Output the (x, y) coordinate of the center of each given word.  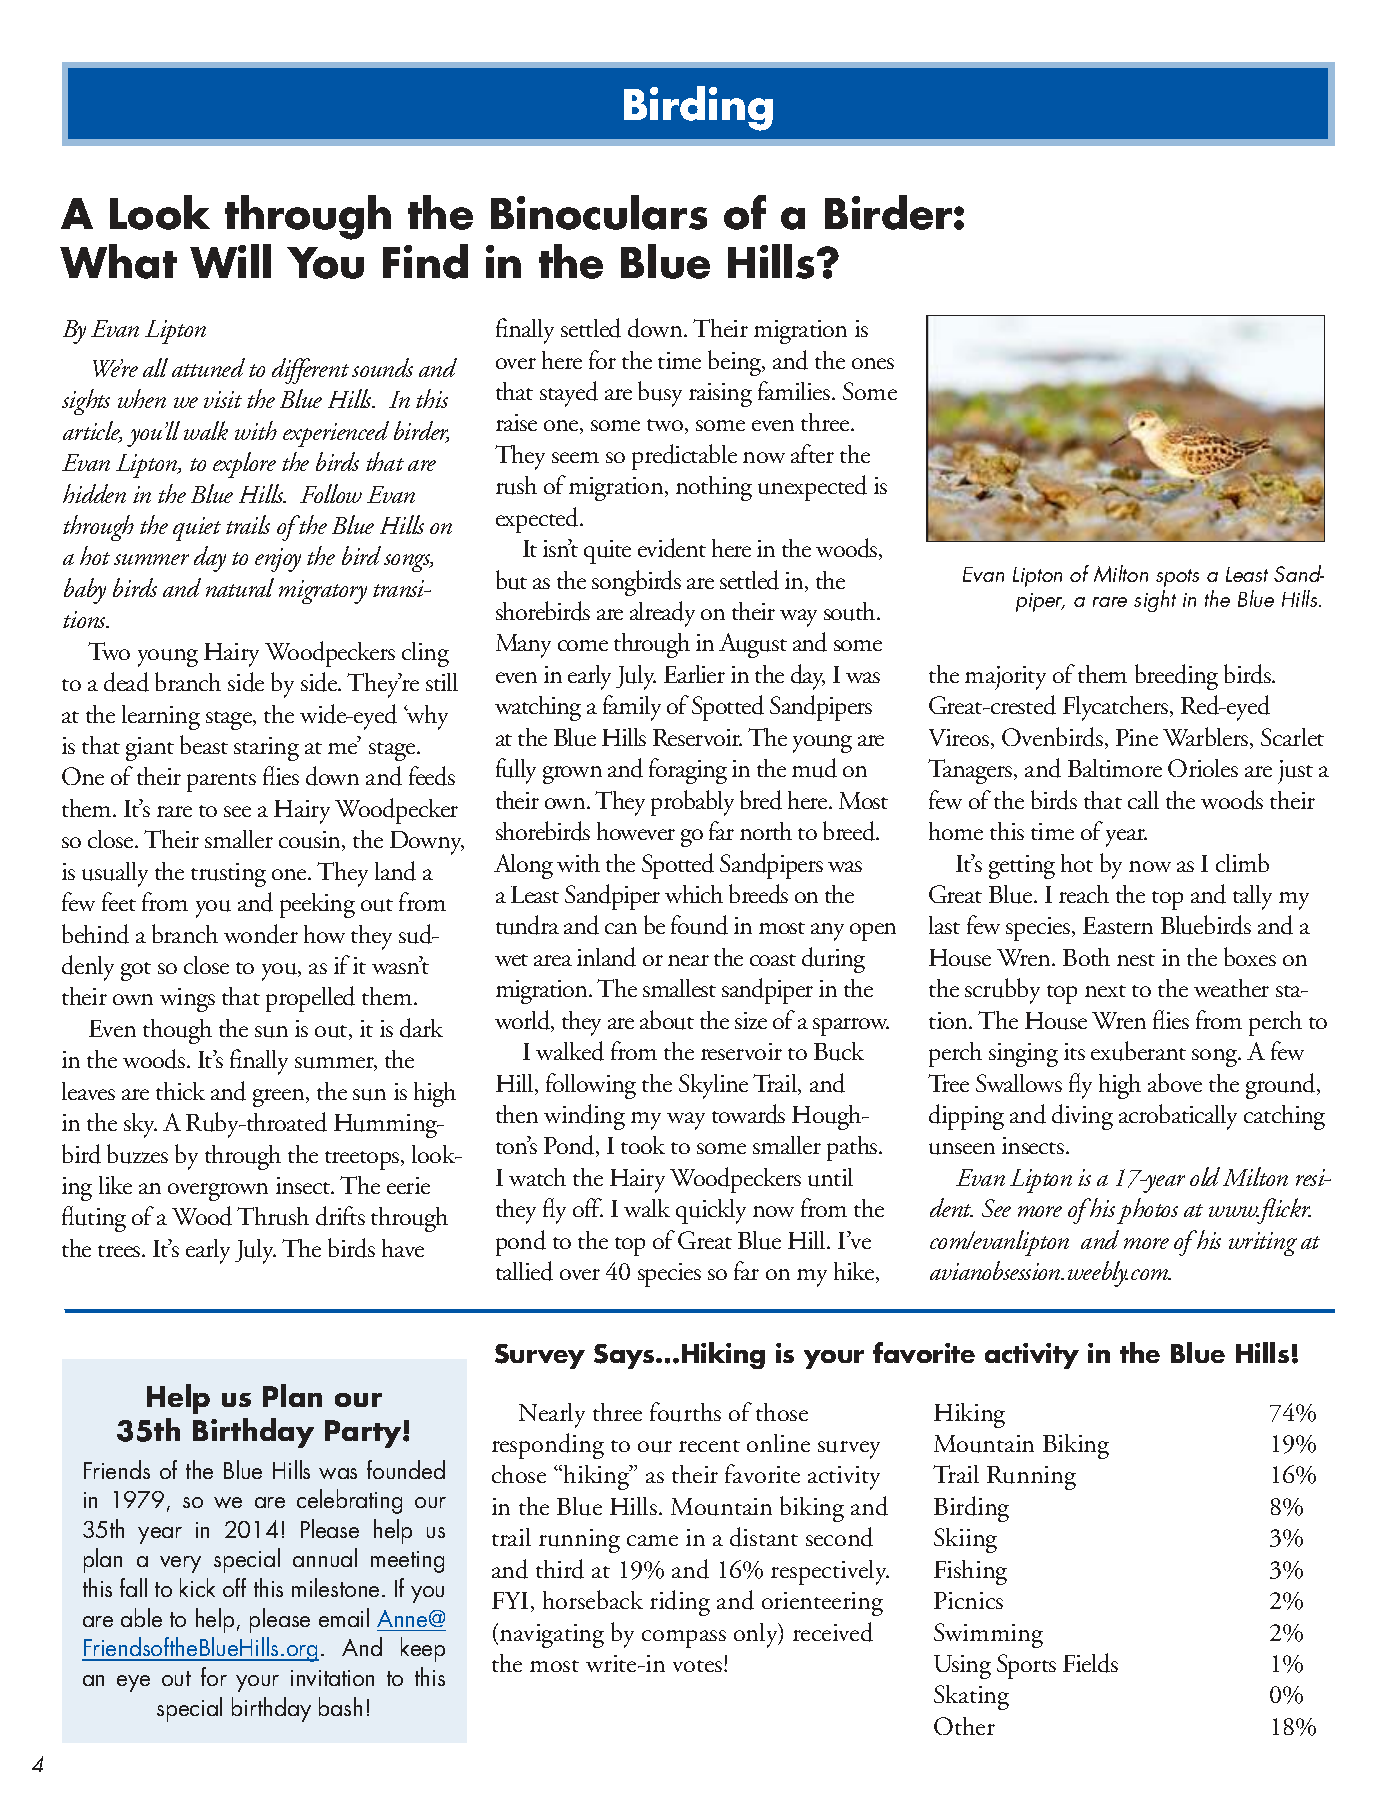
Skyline (713, 1086)
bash (340, 1706)
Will (230, 261)
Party (364, 1434)
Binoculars (599, 212)
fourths (685, 1412)
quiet (197, 529)
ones (873, 363)
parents (221, 782)
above (1175, 1082)
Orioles (1203, 768)
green (280, 1098)
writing (1263, 1244)
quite (607, 552)
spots (1177, 578)
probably (692, 803)
